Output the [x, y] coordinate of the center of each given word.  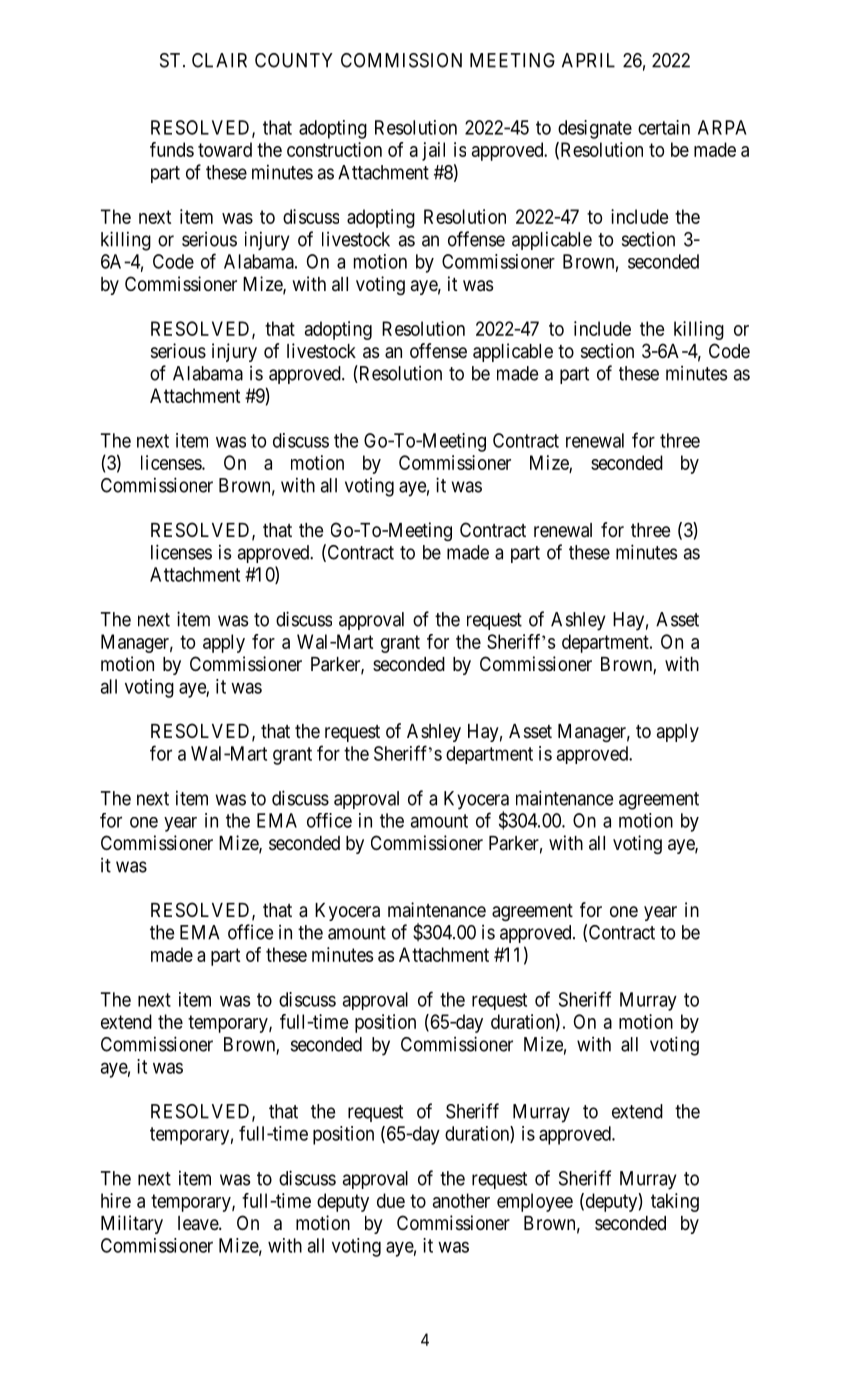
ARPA [722, 127]
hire [116, 1200]
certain [664, 127]
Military [132, 1224]
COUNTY [294, 60]
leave [199, 1223]
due [391, 1200]
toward [225, 149]
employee [535, 1202]
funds [172, 149]
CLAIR [219, 60]
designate [595, 129]
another [461, 1200]
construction [334, 149]
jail [433, 151]
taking [675, 1202]
